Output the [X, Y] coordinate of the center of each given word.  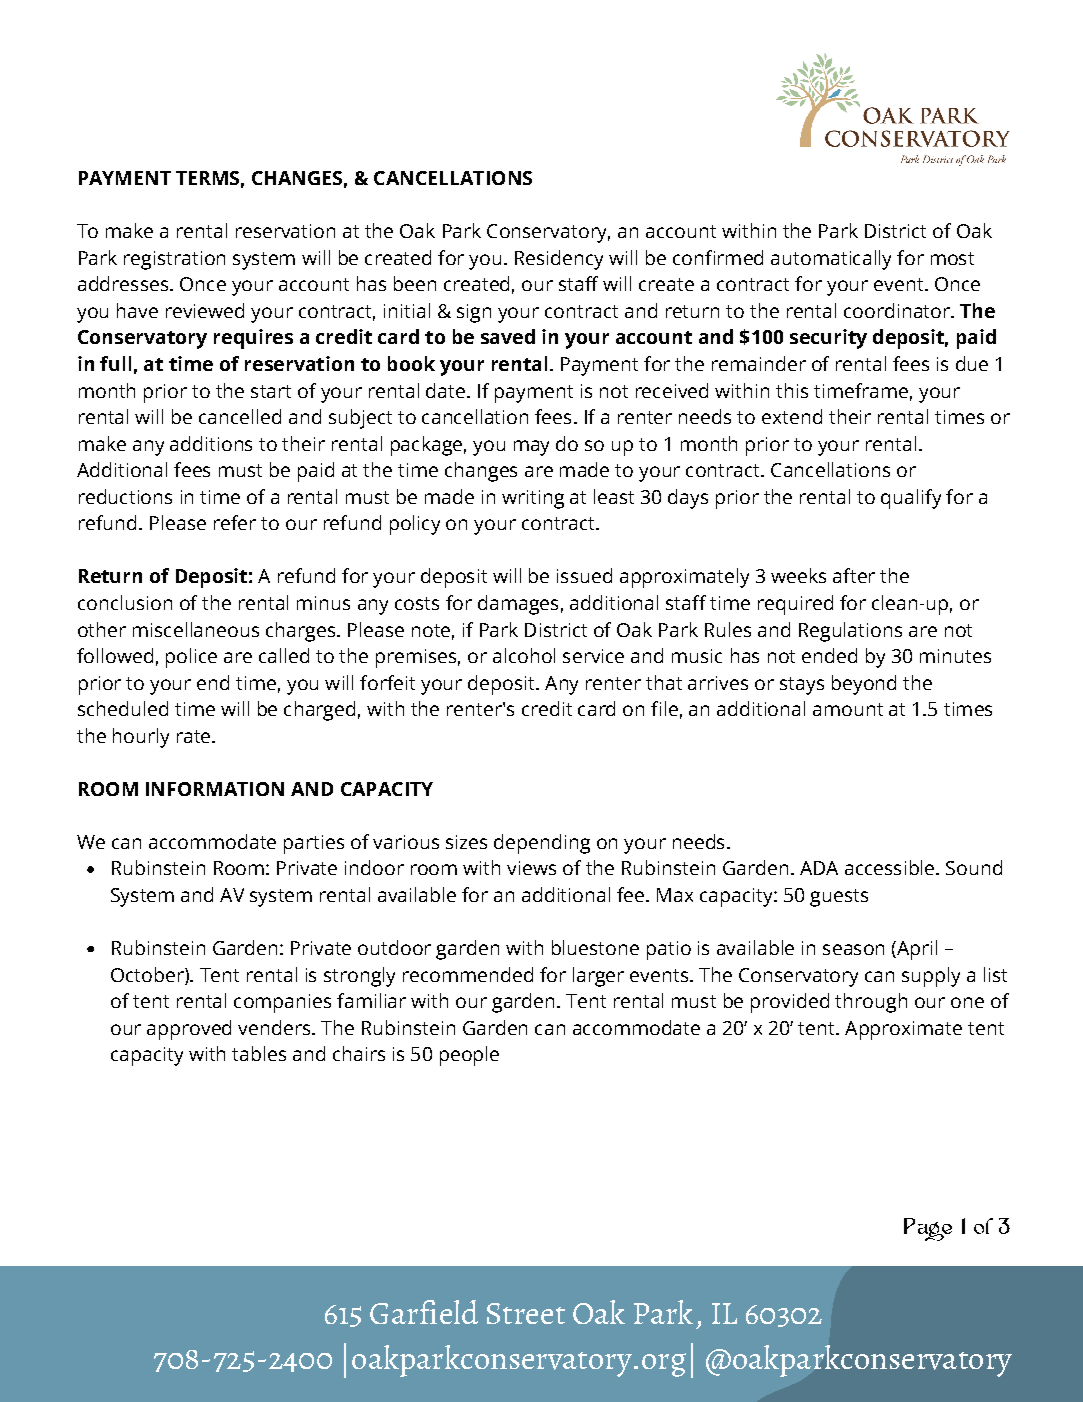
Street [526, 1313]
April [916, 950]
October [148, 974]
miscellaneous [196, 629]
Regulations [850, 632]
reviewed [205, 310]
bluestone [595, 947]
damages [518, 605]
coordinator [898, 310]
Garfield [424, 1312]
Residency [559, 260]
